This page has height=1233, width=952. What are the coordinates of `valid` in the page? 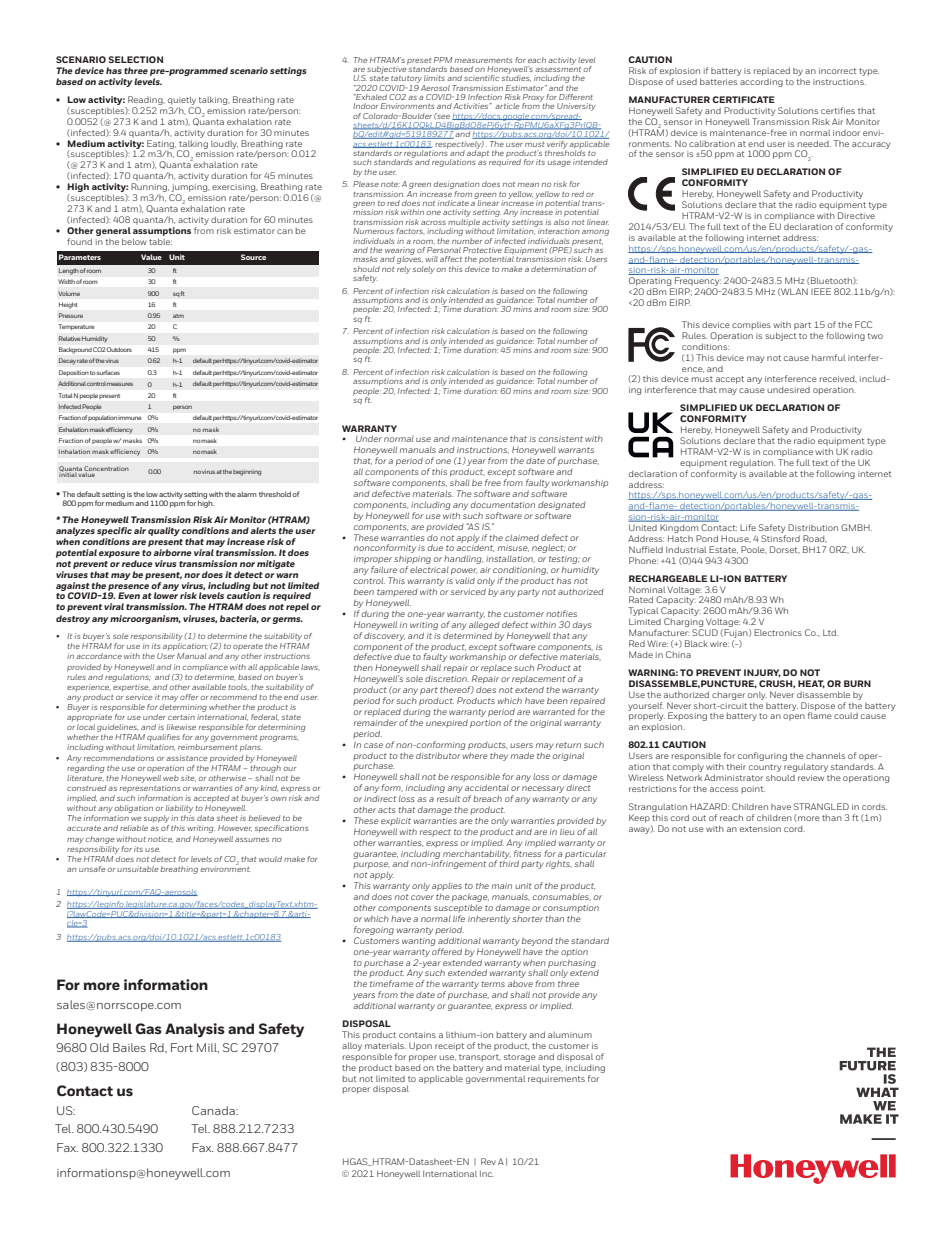 It's located at (465, 580).
